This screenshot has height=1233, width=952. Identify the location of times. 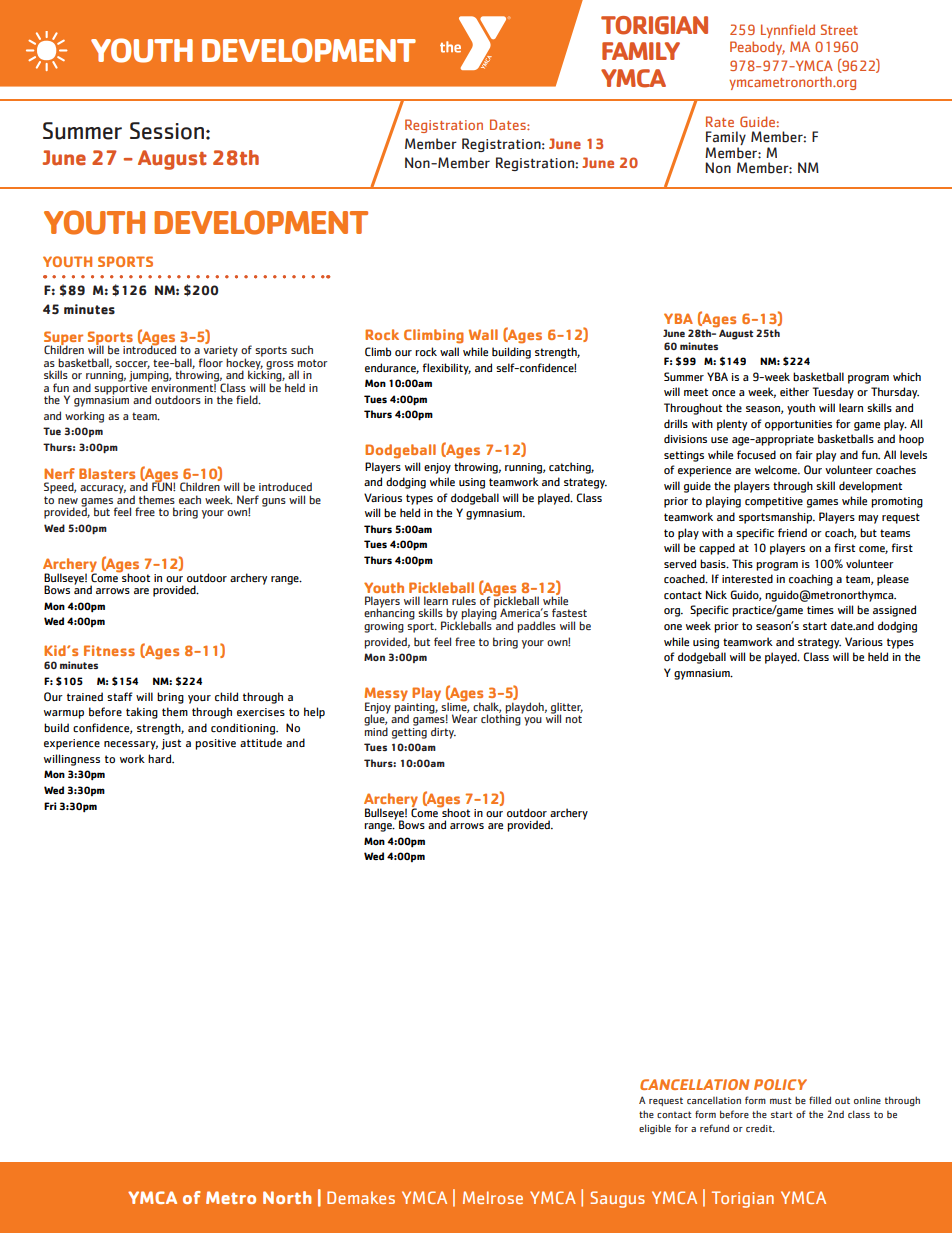
(820, 610).
